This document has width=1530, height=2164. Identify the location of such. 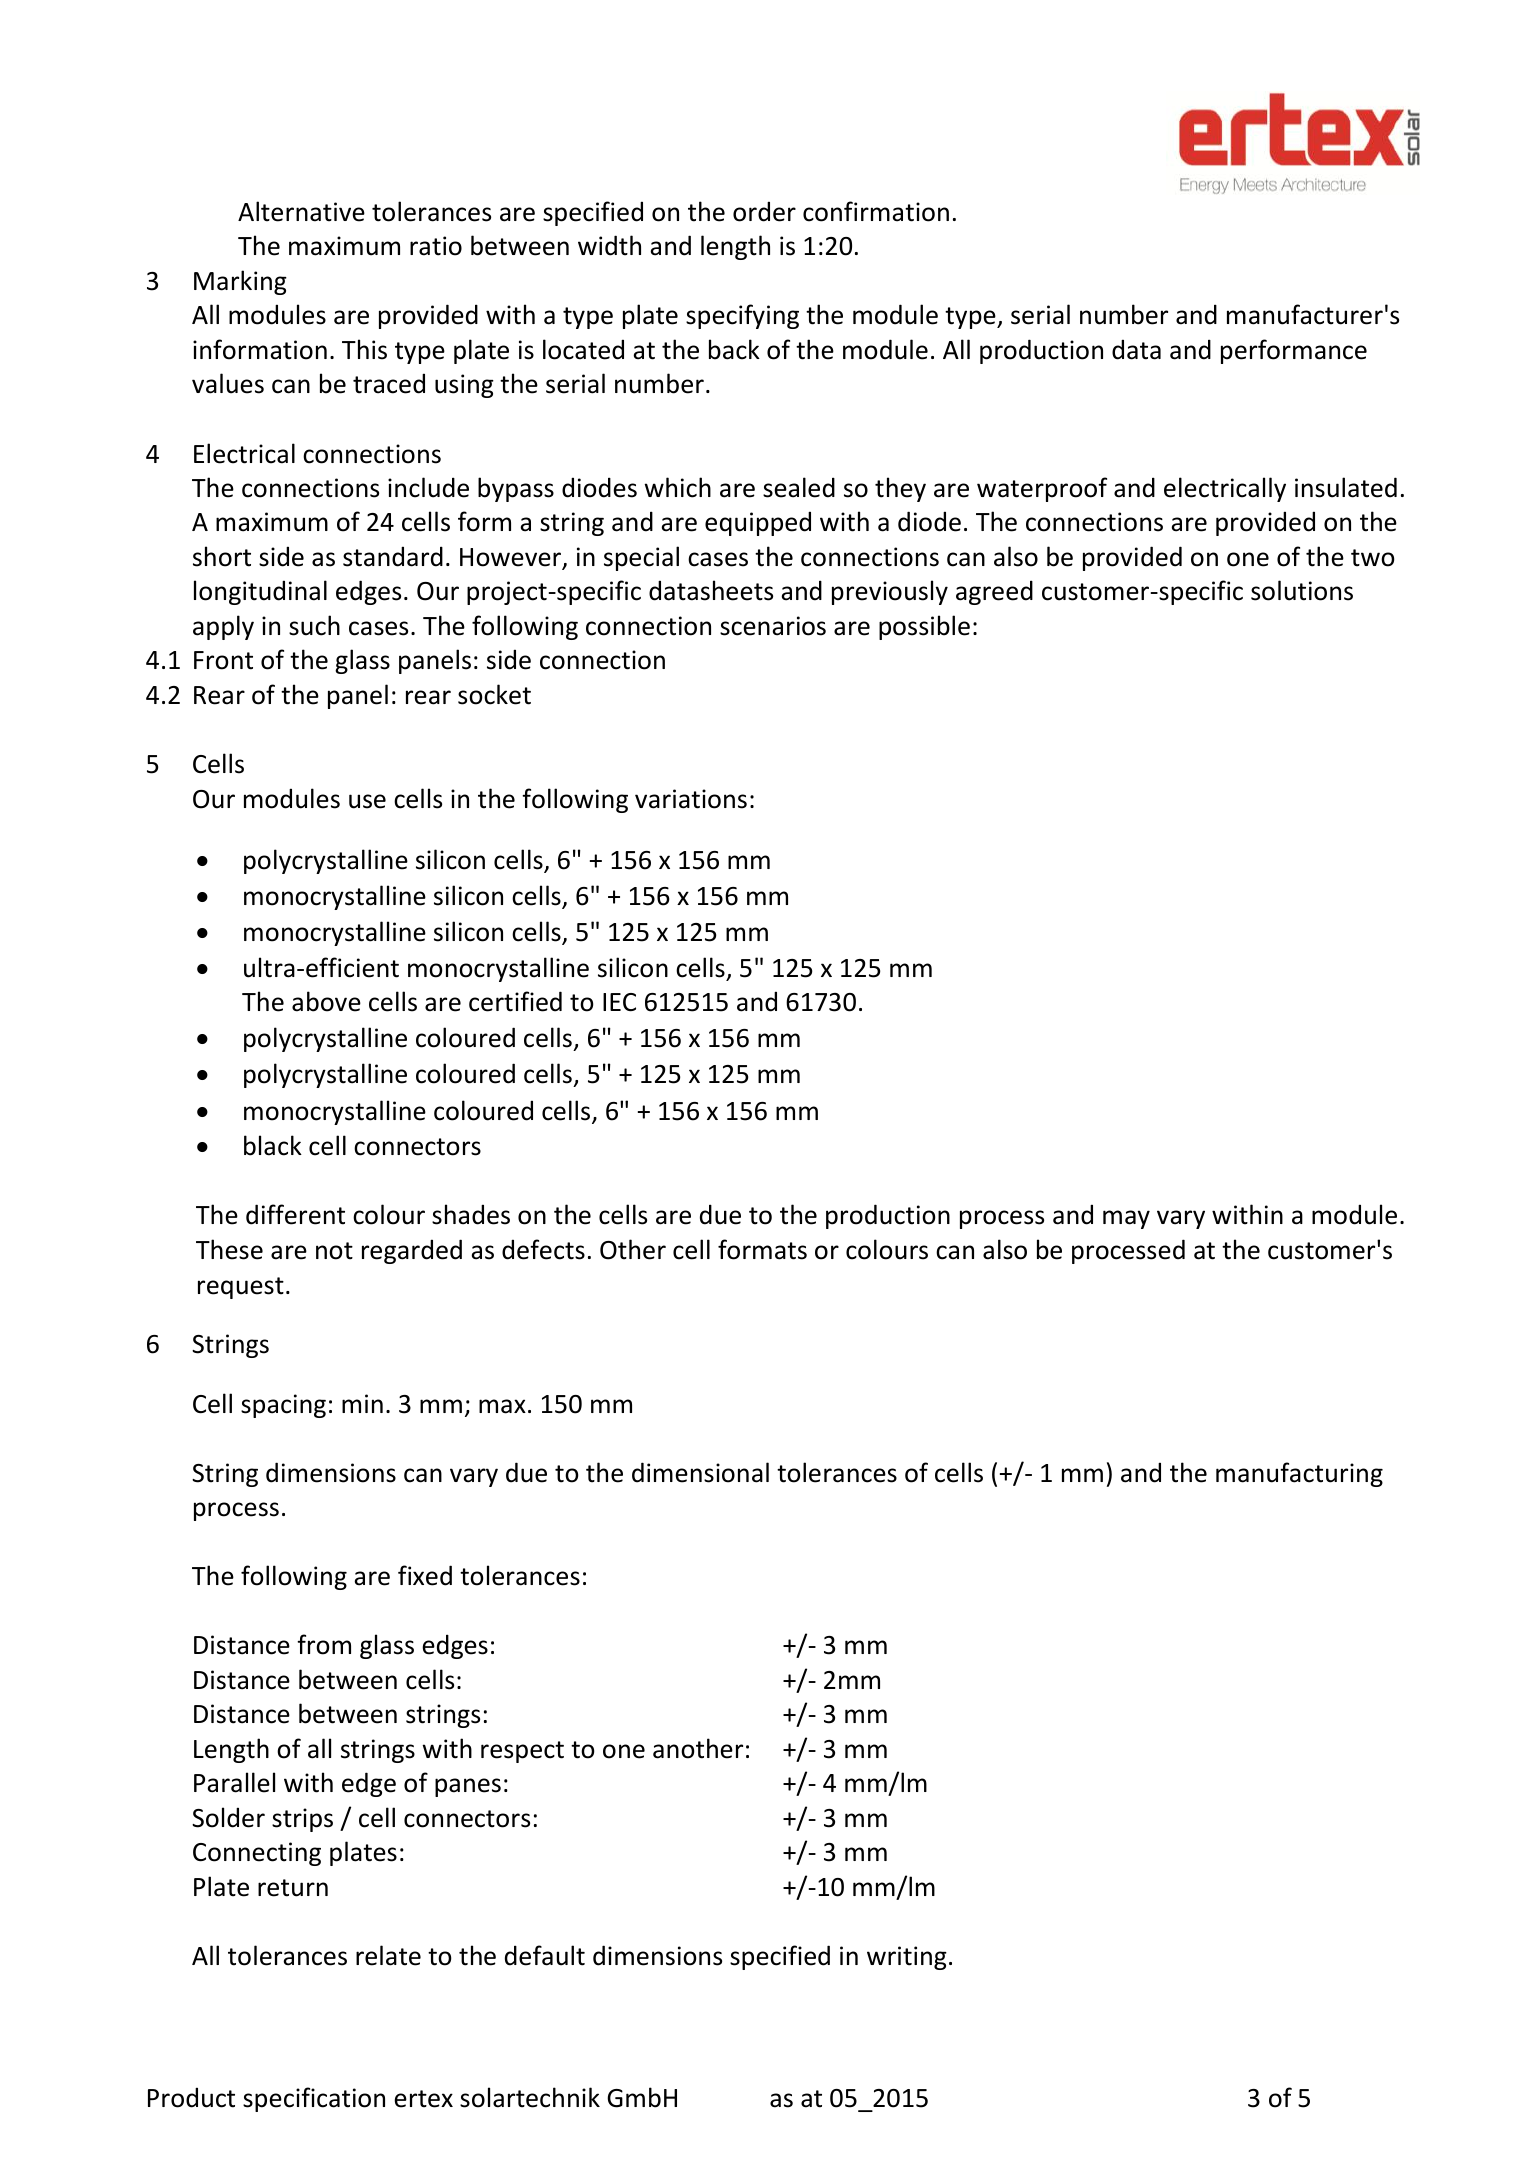
(314, 625).
